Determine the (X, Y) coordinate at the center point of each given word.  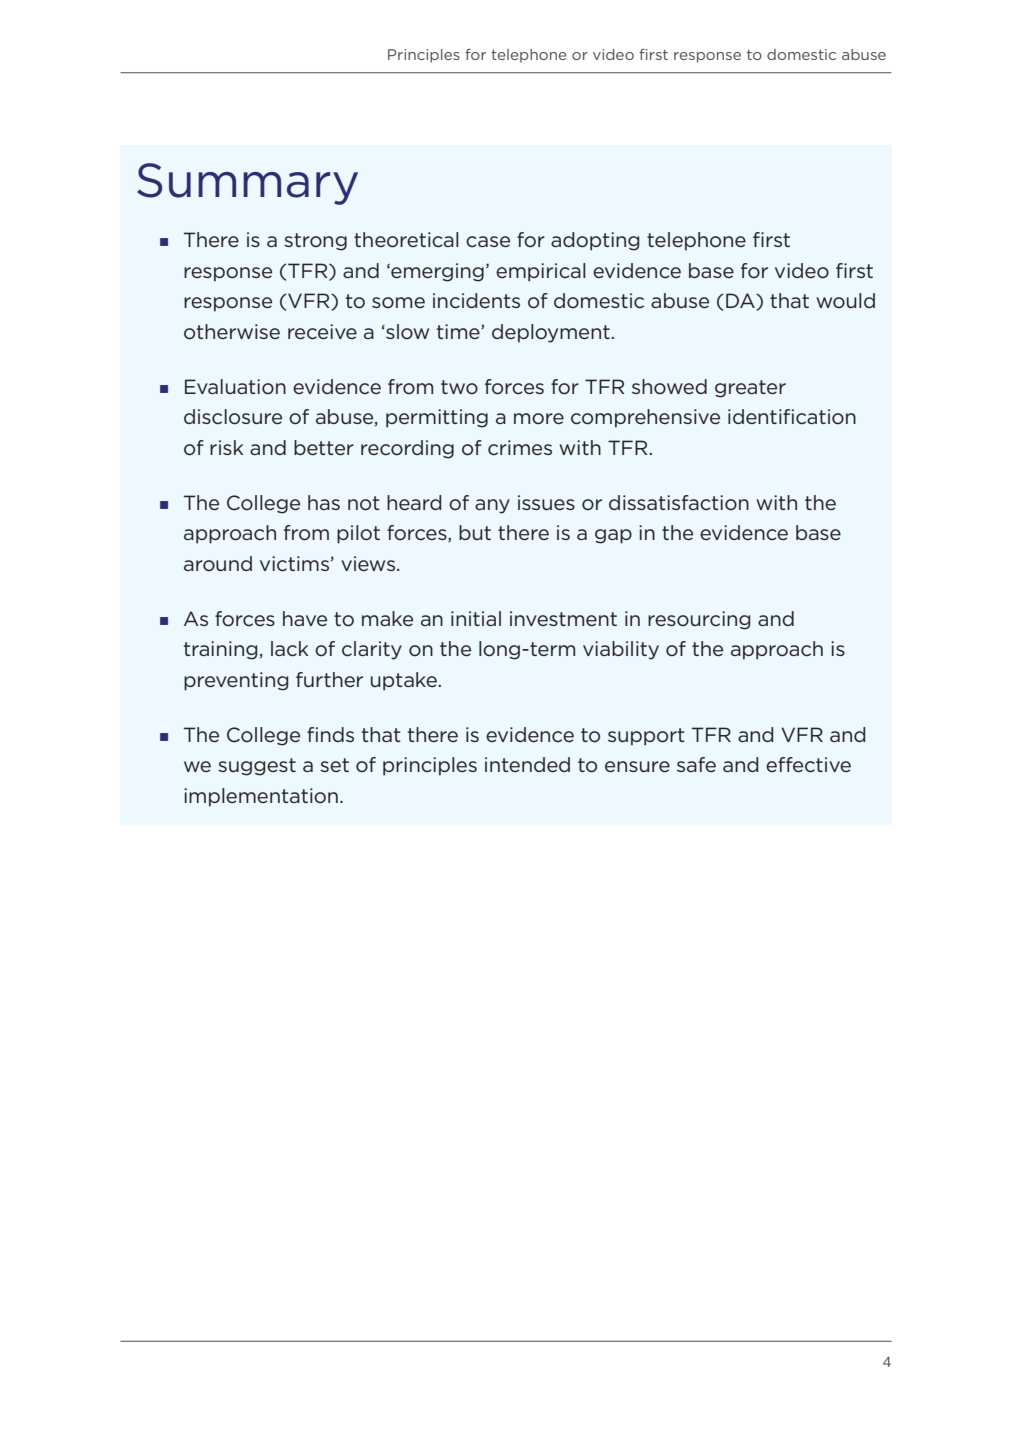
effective (808, 765)
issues (546, 502)
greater (750, 389)
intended (527, 764)
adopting (595, 241)
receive (322, 332)
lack (289, 649)
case (488, 242)
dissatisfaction (679, 503)
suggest (257, 767)
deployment (552, 333)
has (324, 502)
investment (563, 618)
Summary (247, 184)
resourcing (699, 620)
